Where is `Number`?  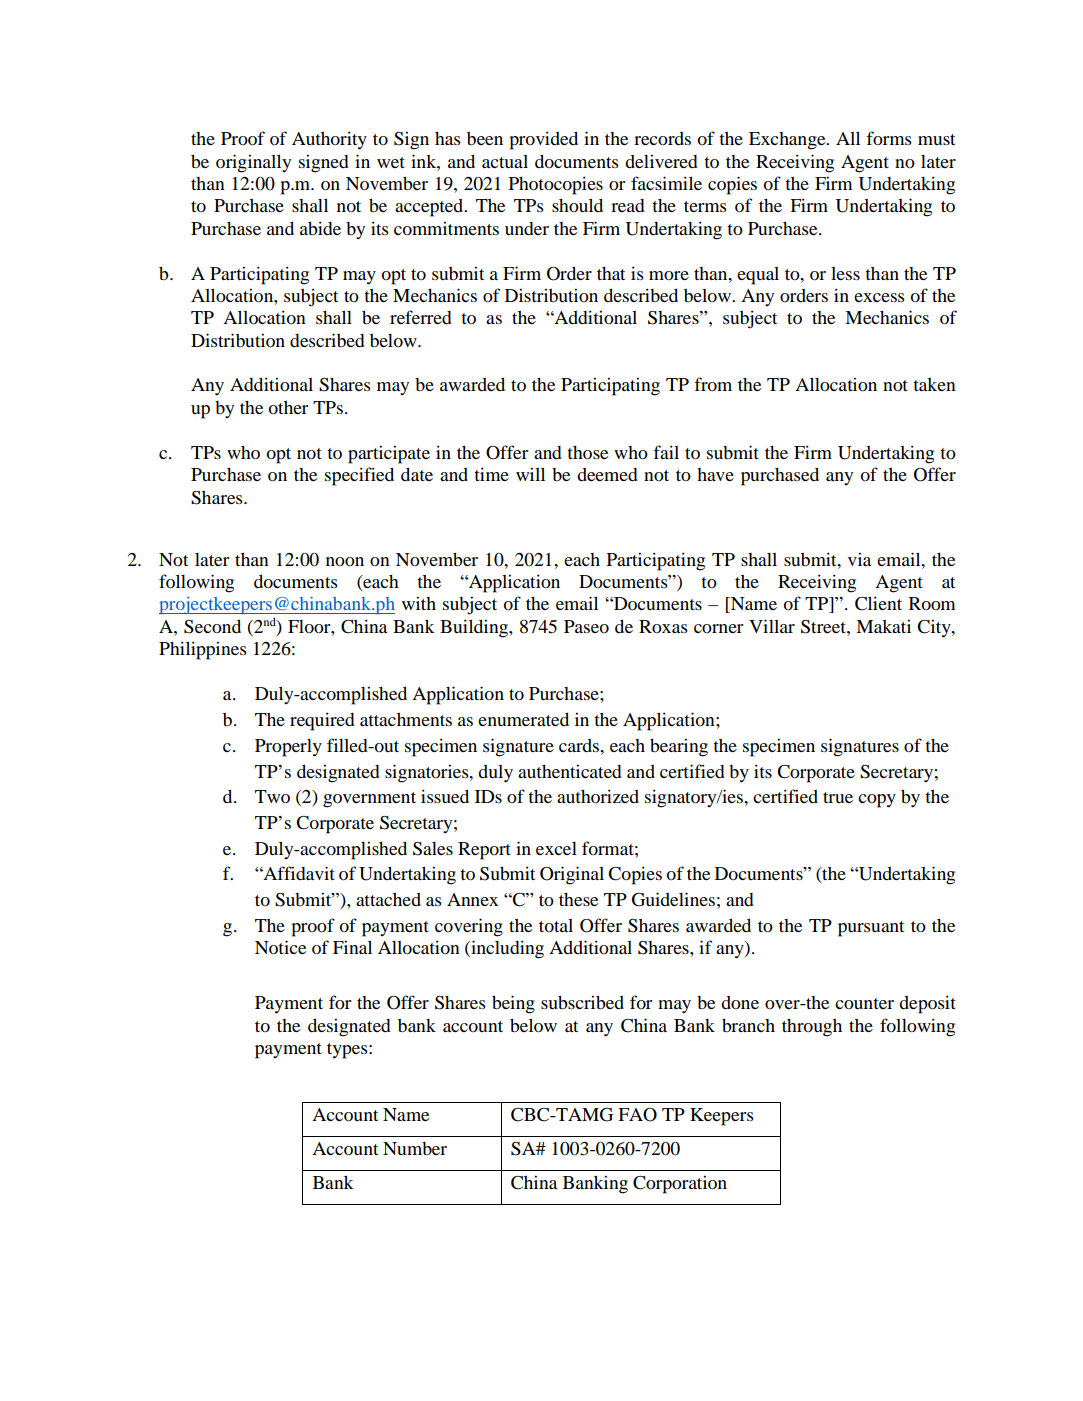
Number is located at coordinates (415, 1148).
